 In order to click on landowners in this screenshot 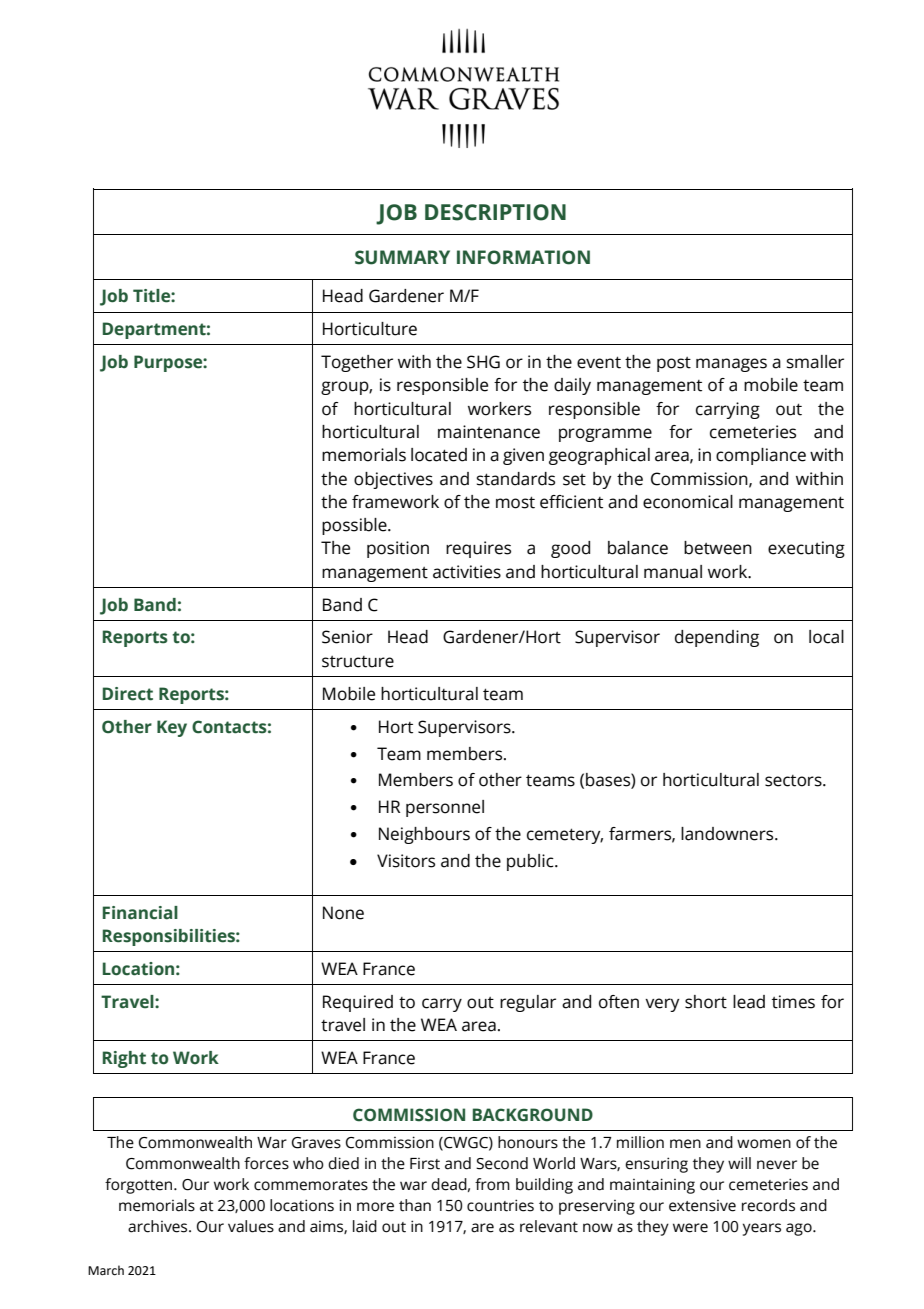, I will do `click(728, 834)`.
